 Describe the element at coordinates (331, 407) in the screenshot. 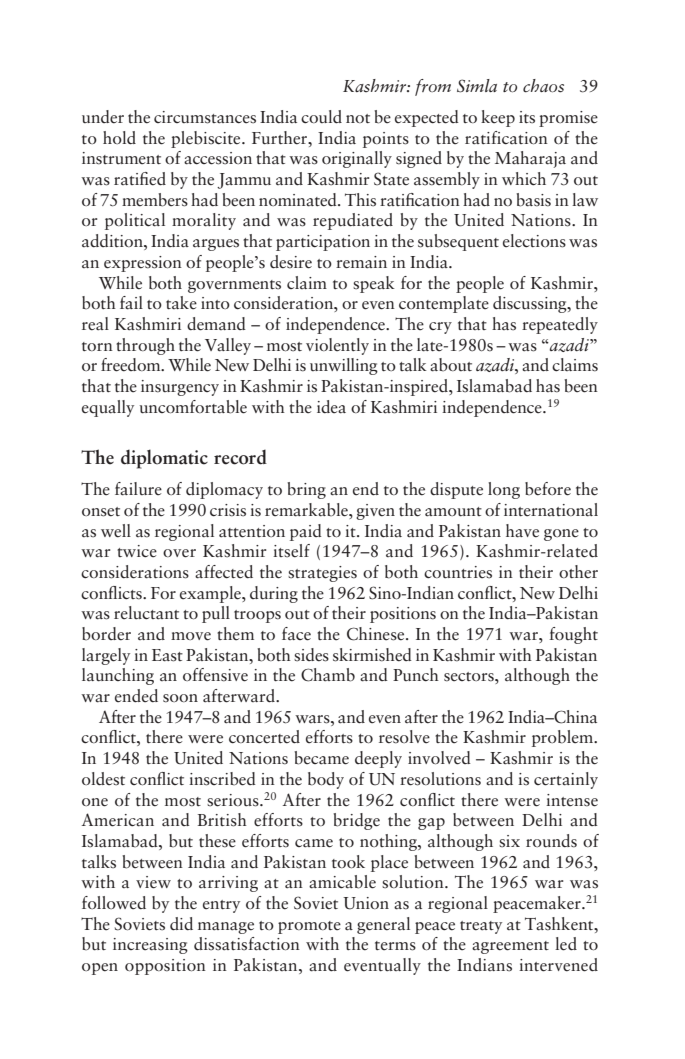

I see `idea` at that location.
